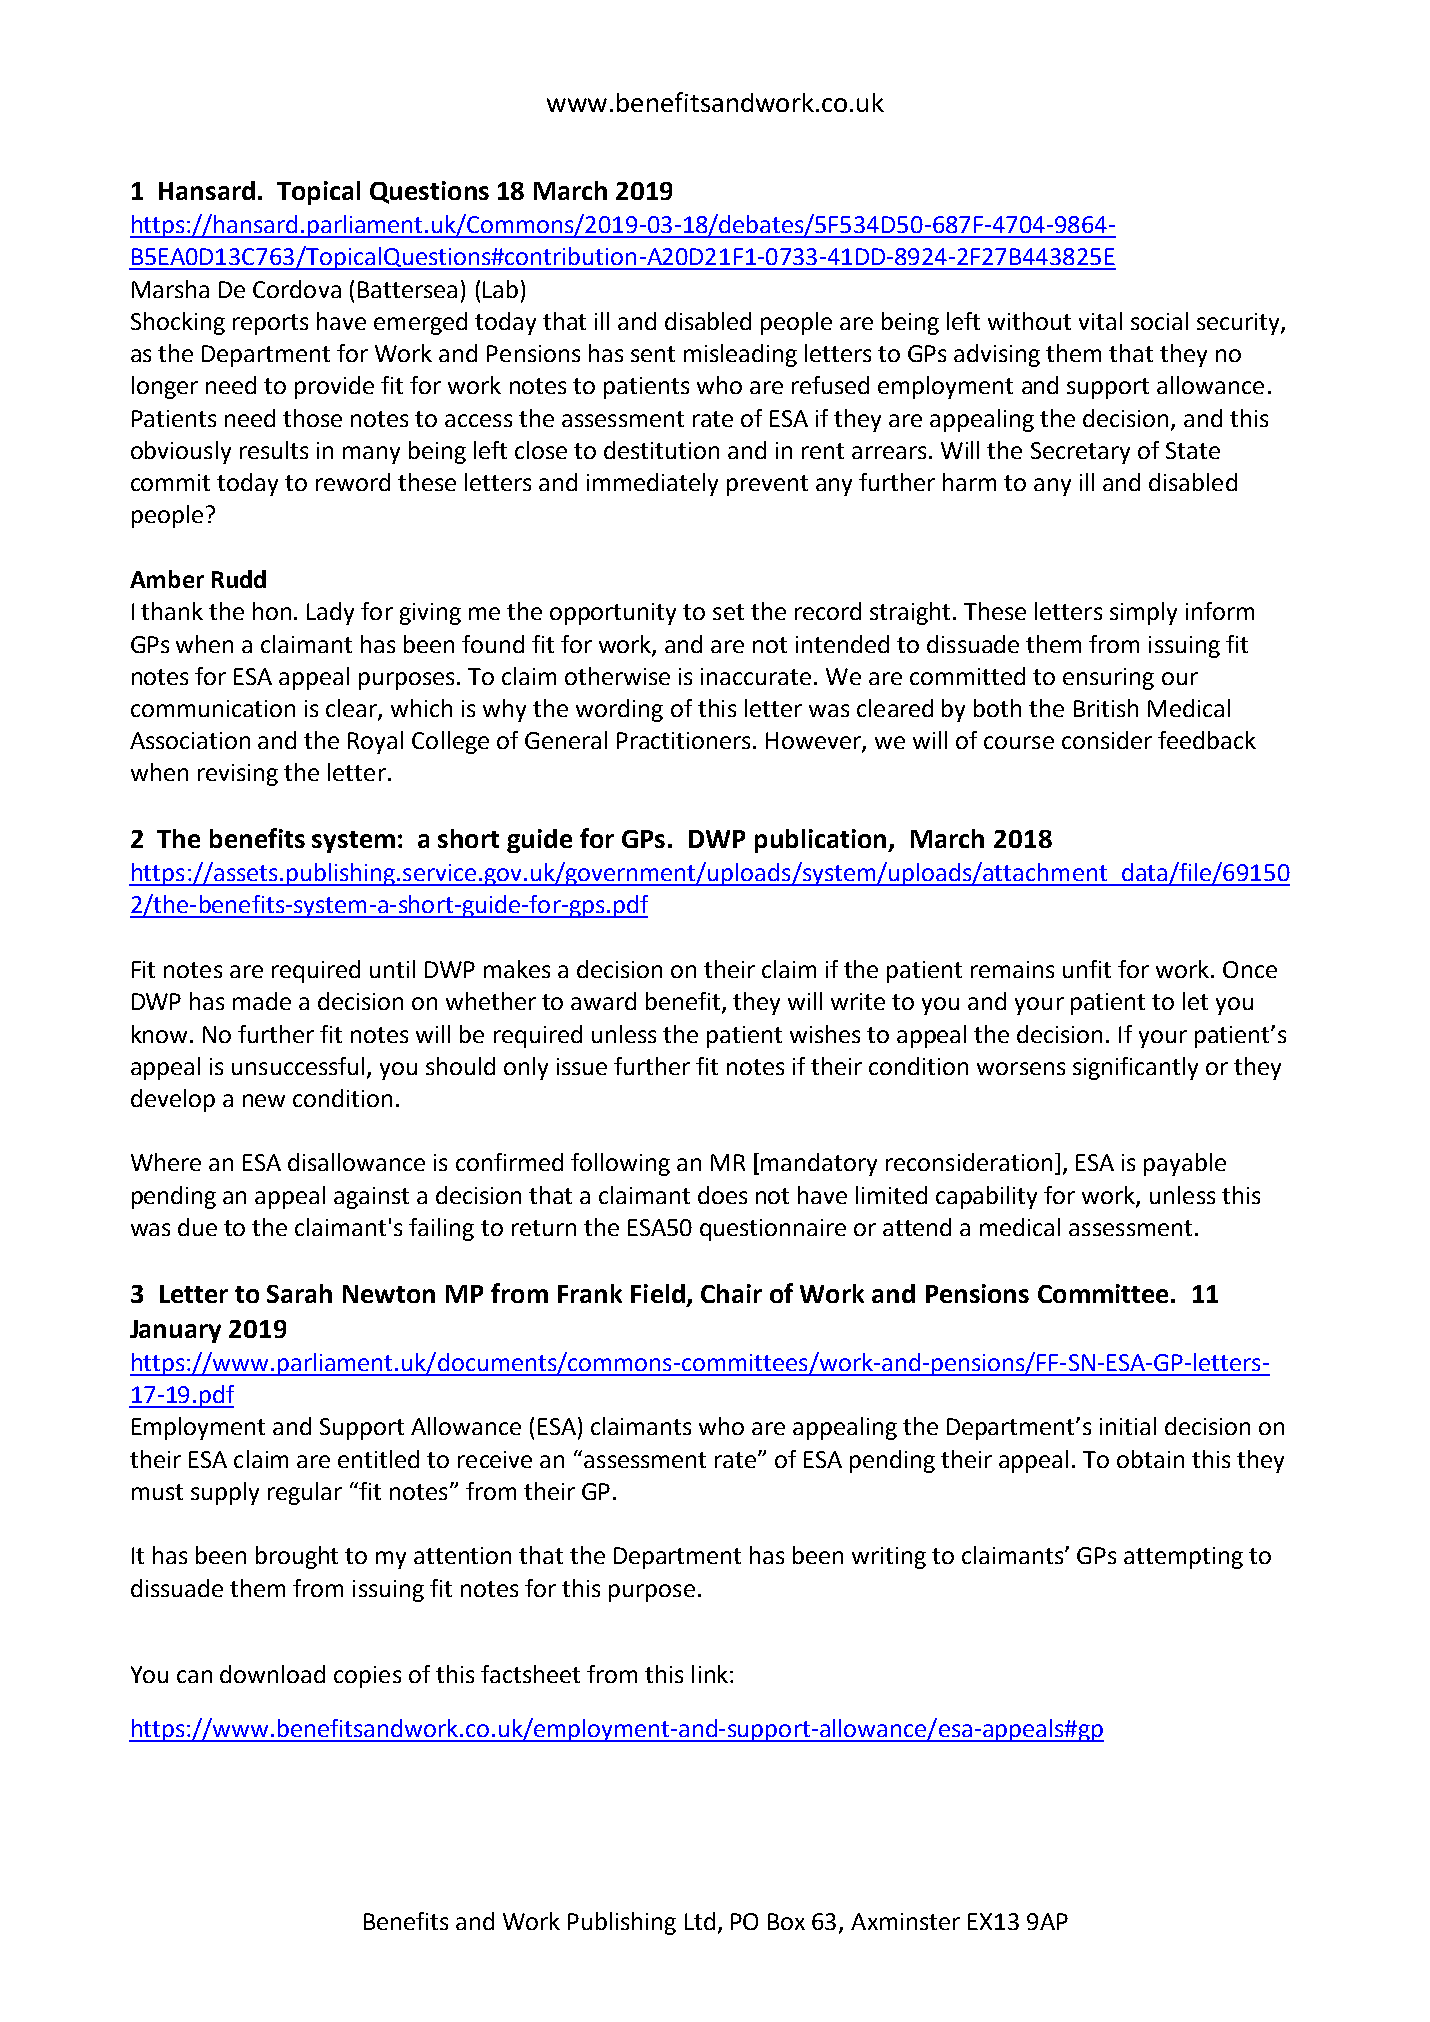 This screenshot has height=2022, width=1430. Describe the element at coordinates (1100, 321) in the screenshot. I see `vital` at that location.
